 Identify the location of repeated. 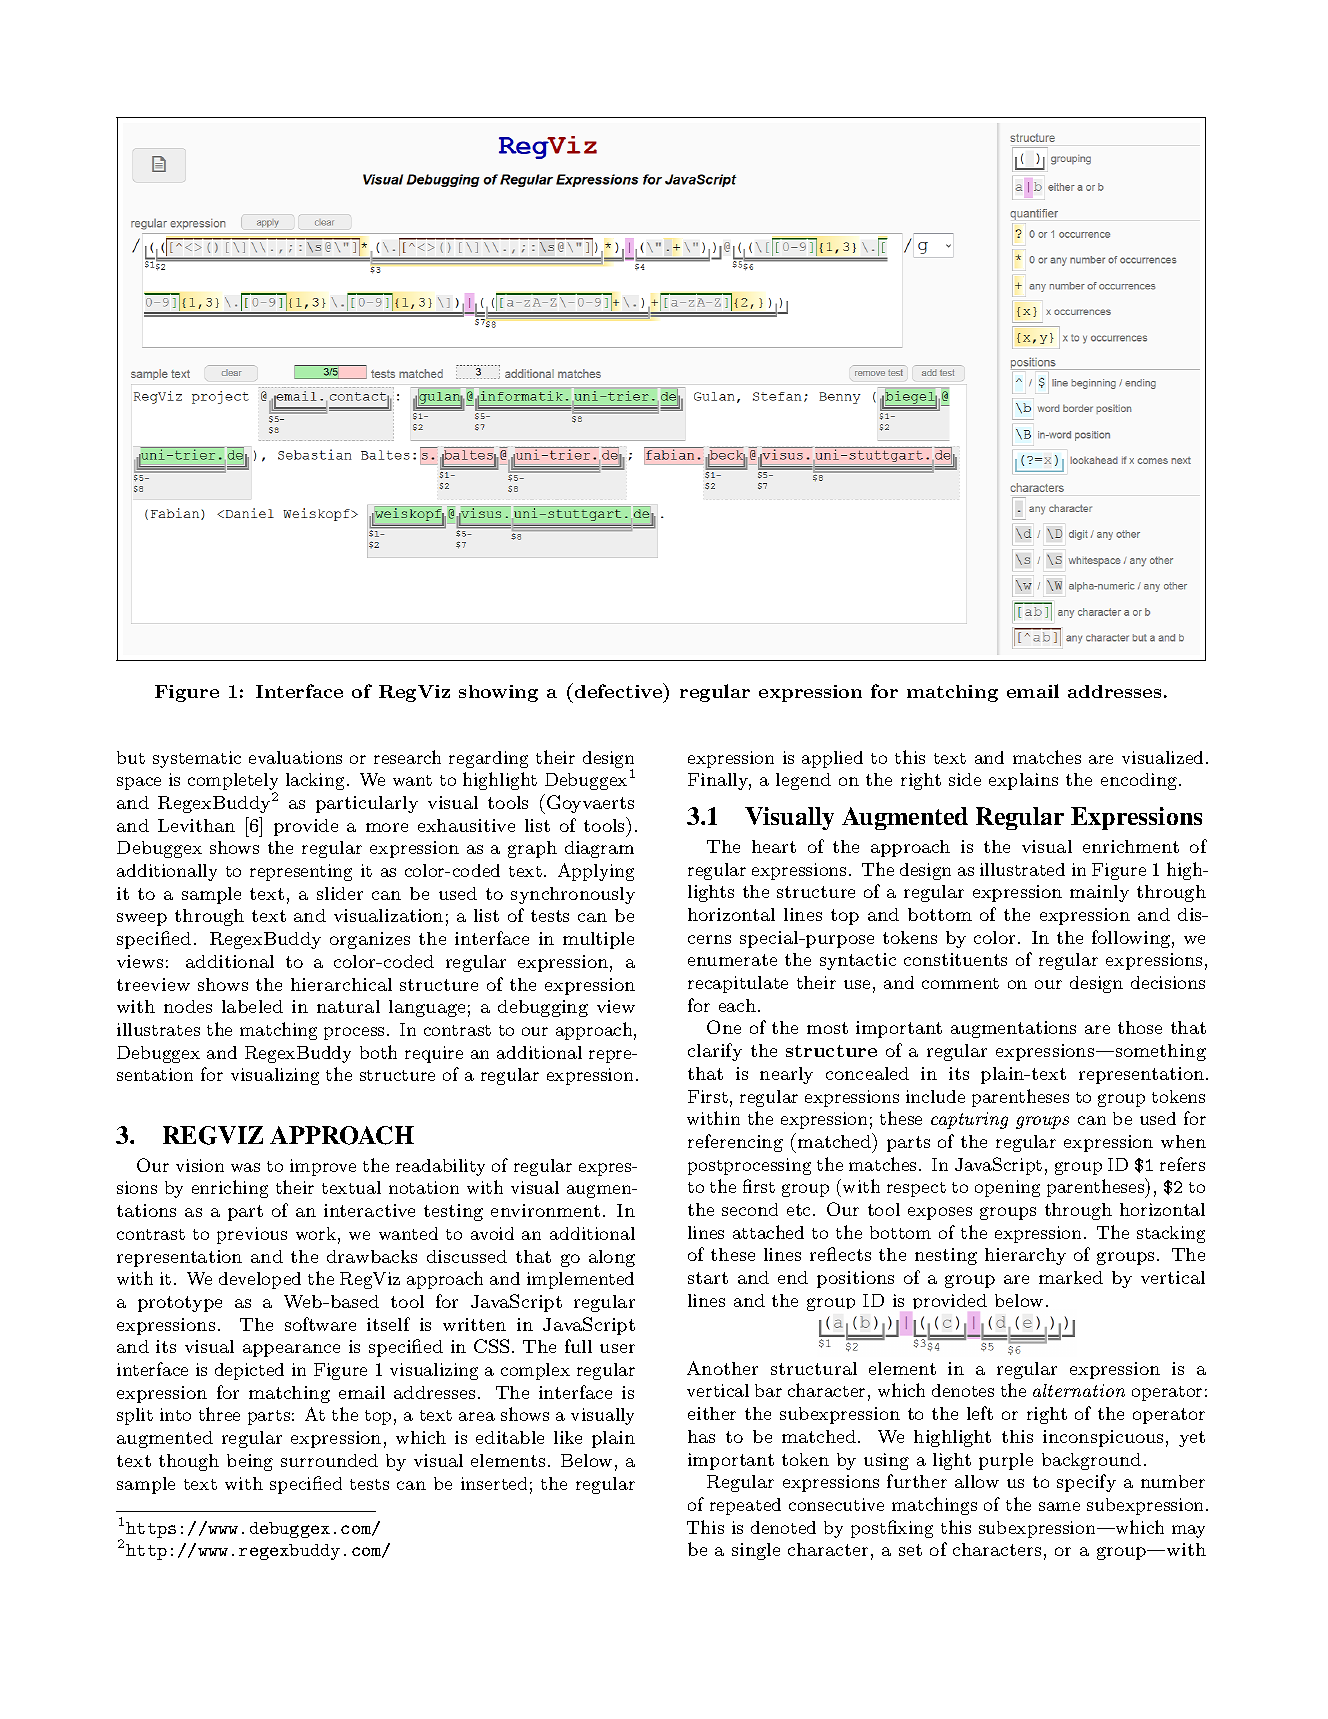
(745, 1506).
